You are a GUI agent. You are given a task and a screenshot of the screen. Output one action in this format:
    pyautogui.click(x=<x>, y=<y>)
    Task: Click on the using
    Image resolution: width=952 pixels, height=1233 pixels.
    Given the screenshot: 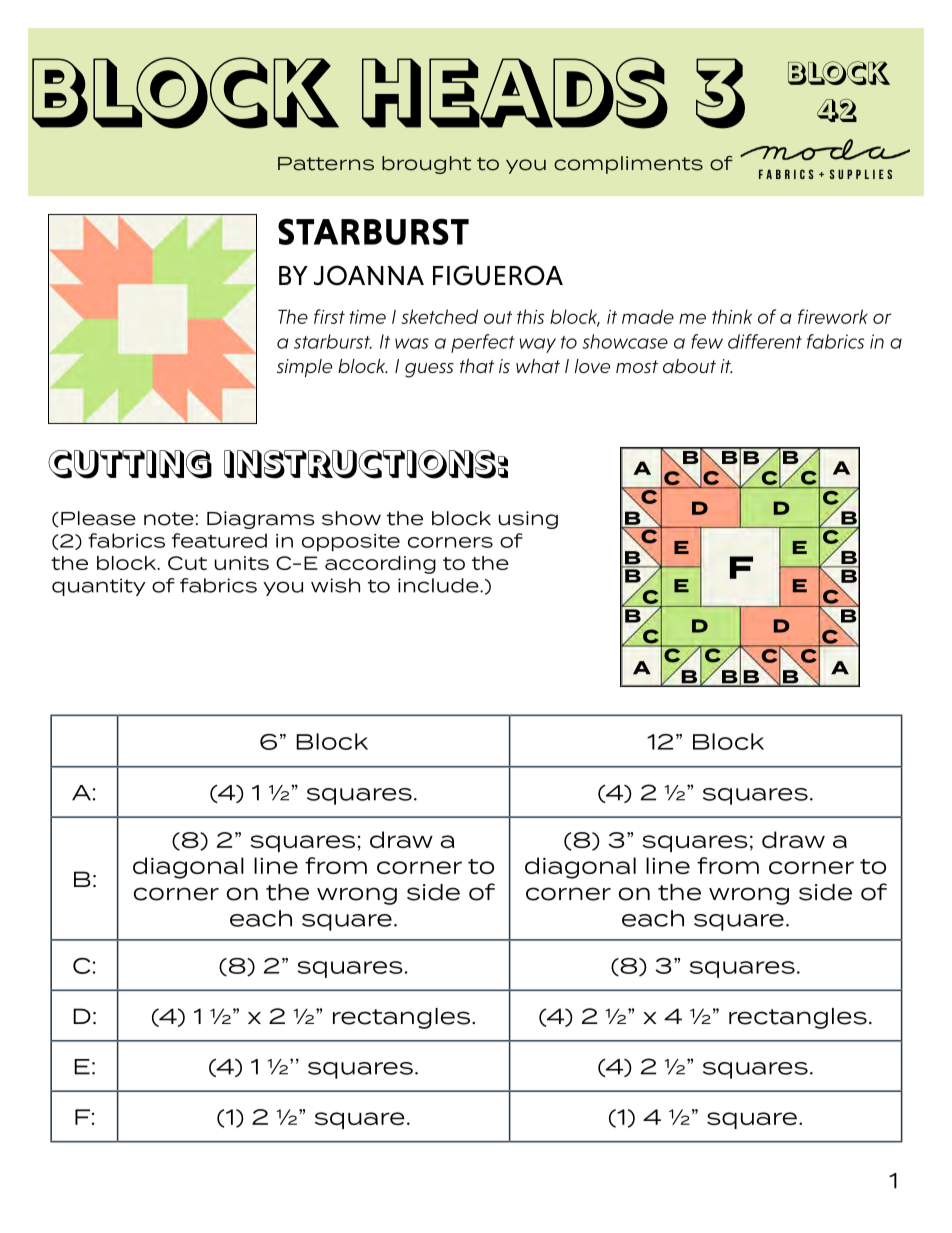 What is the action you would take?
    pyautogui.click(x=528, y=520)
